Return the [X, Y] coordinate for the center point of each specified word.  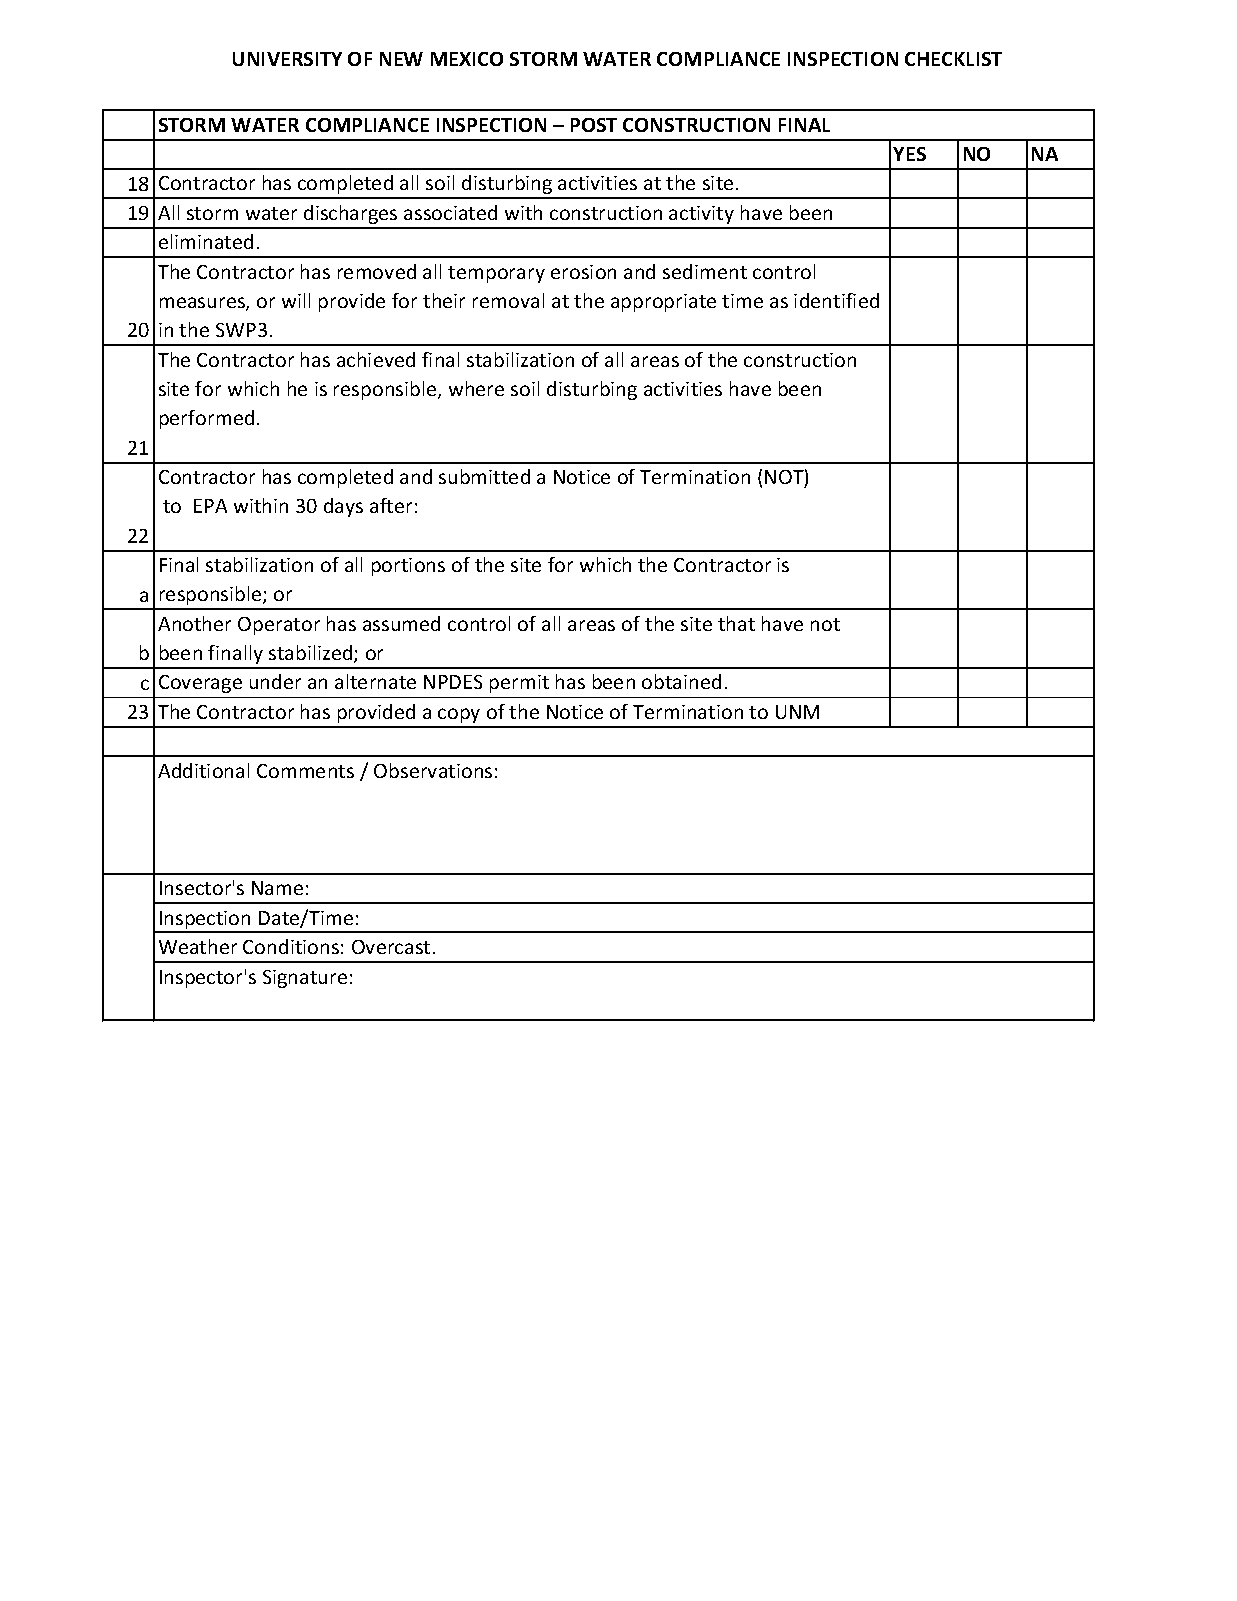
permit [519, 684]
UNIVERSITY [287, 59]
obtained [681, 681]
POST [594, 125]
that [736, 623]
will [296, 300]
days [343, 507]
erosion [583, 272]
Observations [433, 770]
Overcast [391, 947]
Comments [305, 771]
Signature [305, 979]
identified [836, 300]
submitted [484, 476]
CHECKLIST [953, 59]
